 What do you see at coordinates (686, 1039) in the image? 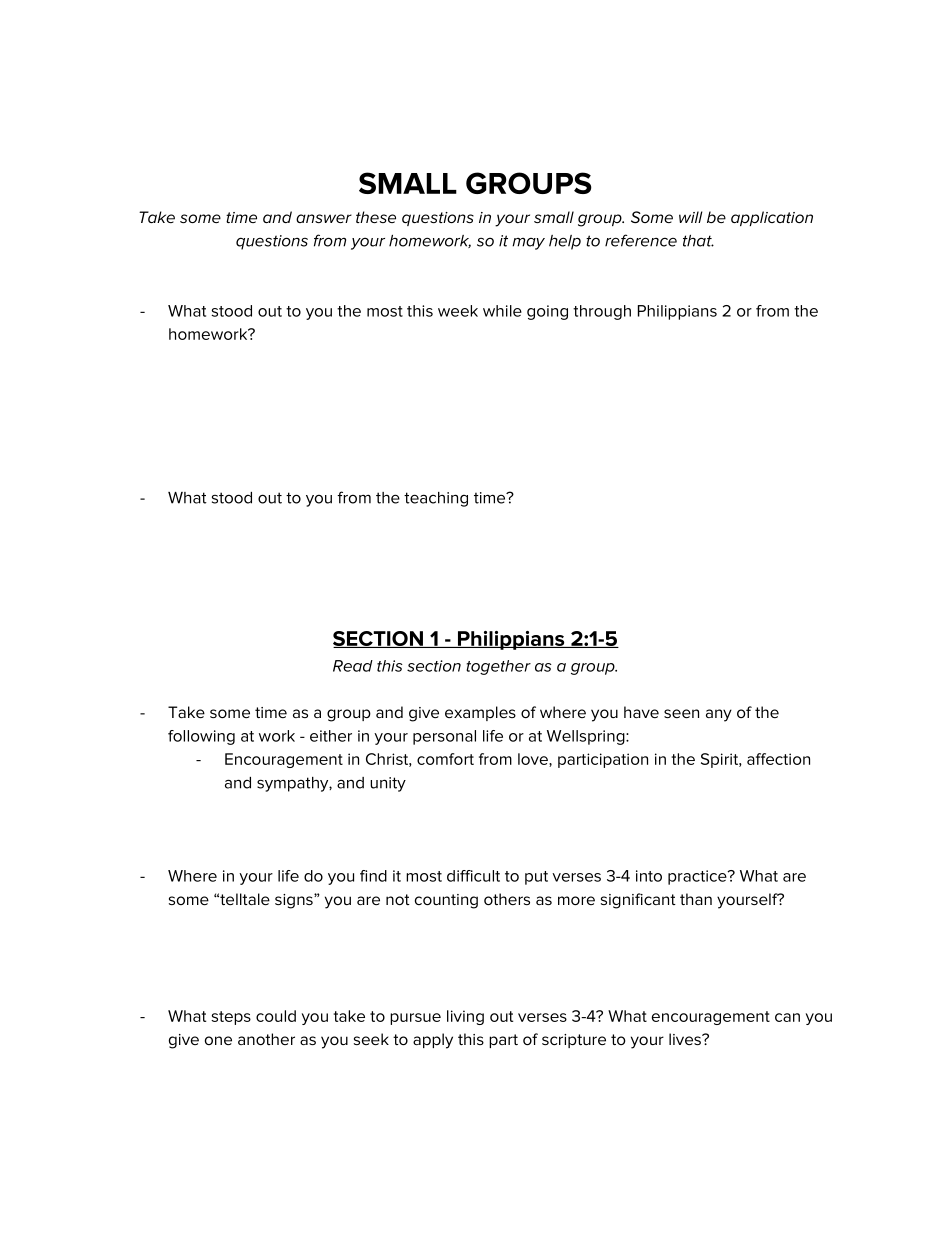
I see `lives` at bounding box center [686, 1039].
